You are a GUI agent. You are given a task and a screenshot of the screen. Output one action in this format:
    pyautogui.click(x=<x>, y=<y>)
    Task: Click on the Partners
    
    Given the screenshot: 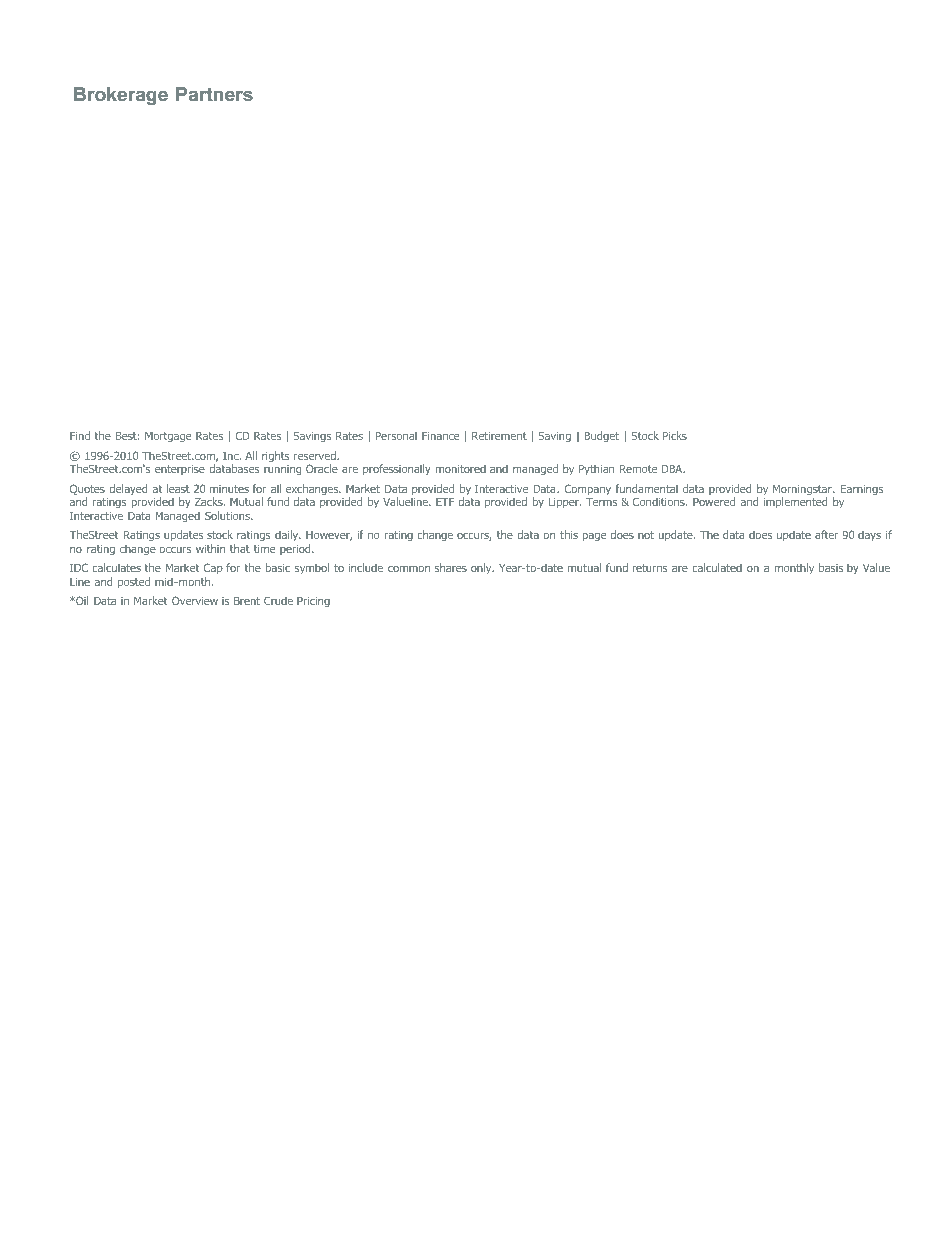 What is the action you would take?
    pyautogui.click(x=214, y=94)
